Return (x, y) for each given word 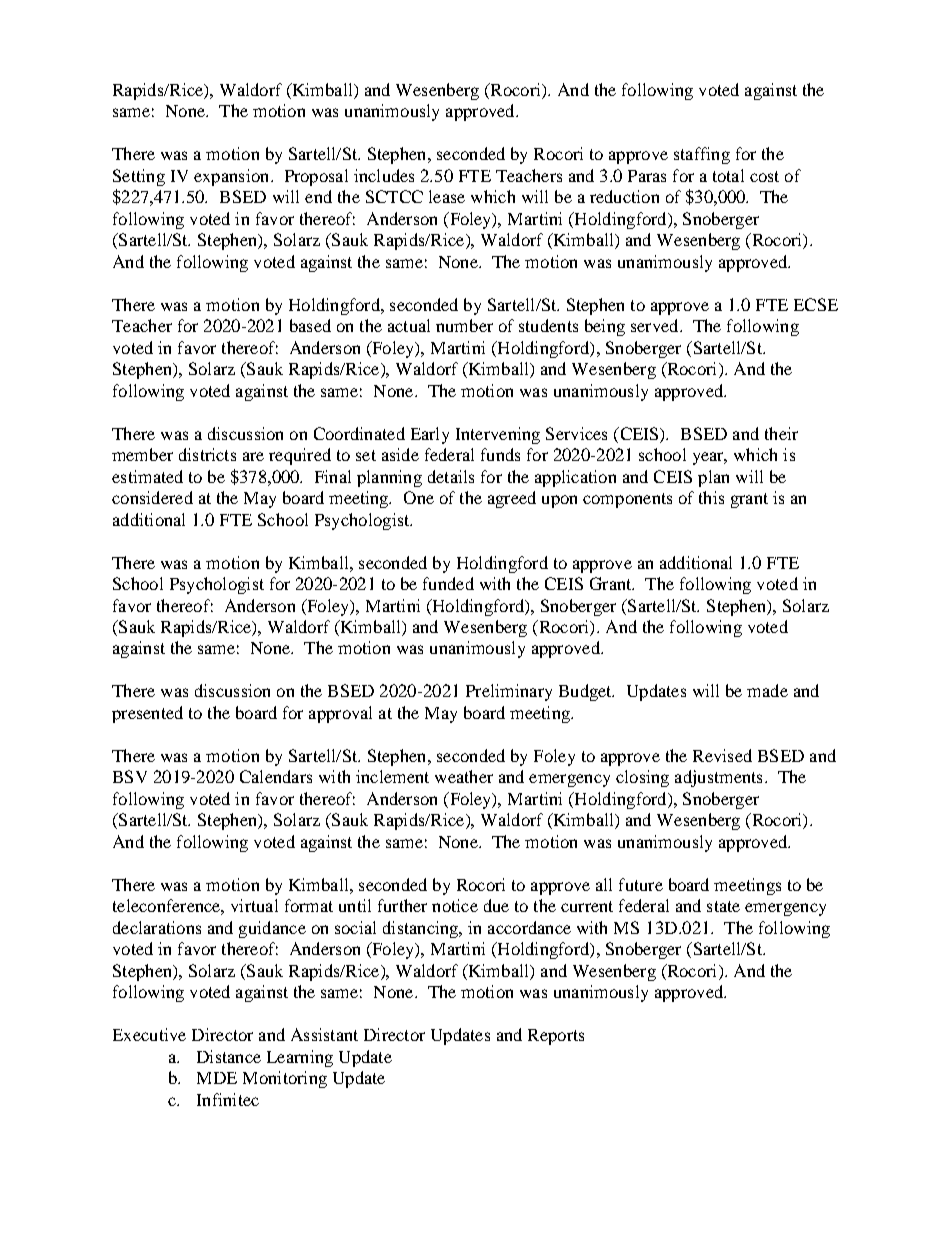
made (767, 690)
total (728, 175)
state (723, 906)
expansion (233, 177)
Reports (556, 1037)
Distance (229, 1056)
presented (147, 714)
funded (448, 583)
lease (447, 196)
